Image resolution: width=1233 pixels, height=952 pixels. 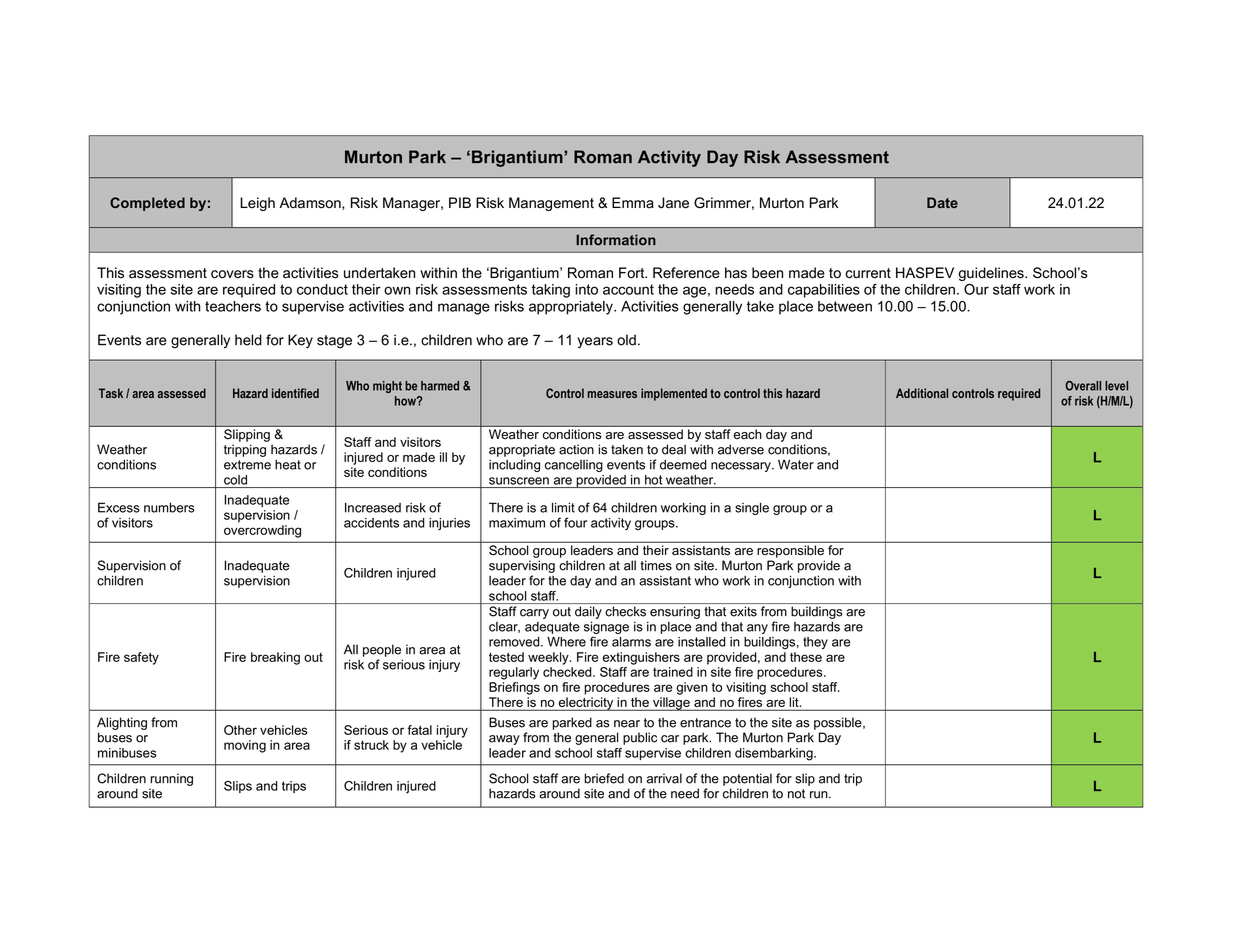 What do you see at coordinates (275, 658) in the document?
I see `breaking` at bounding box center [275, 658].
